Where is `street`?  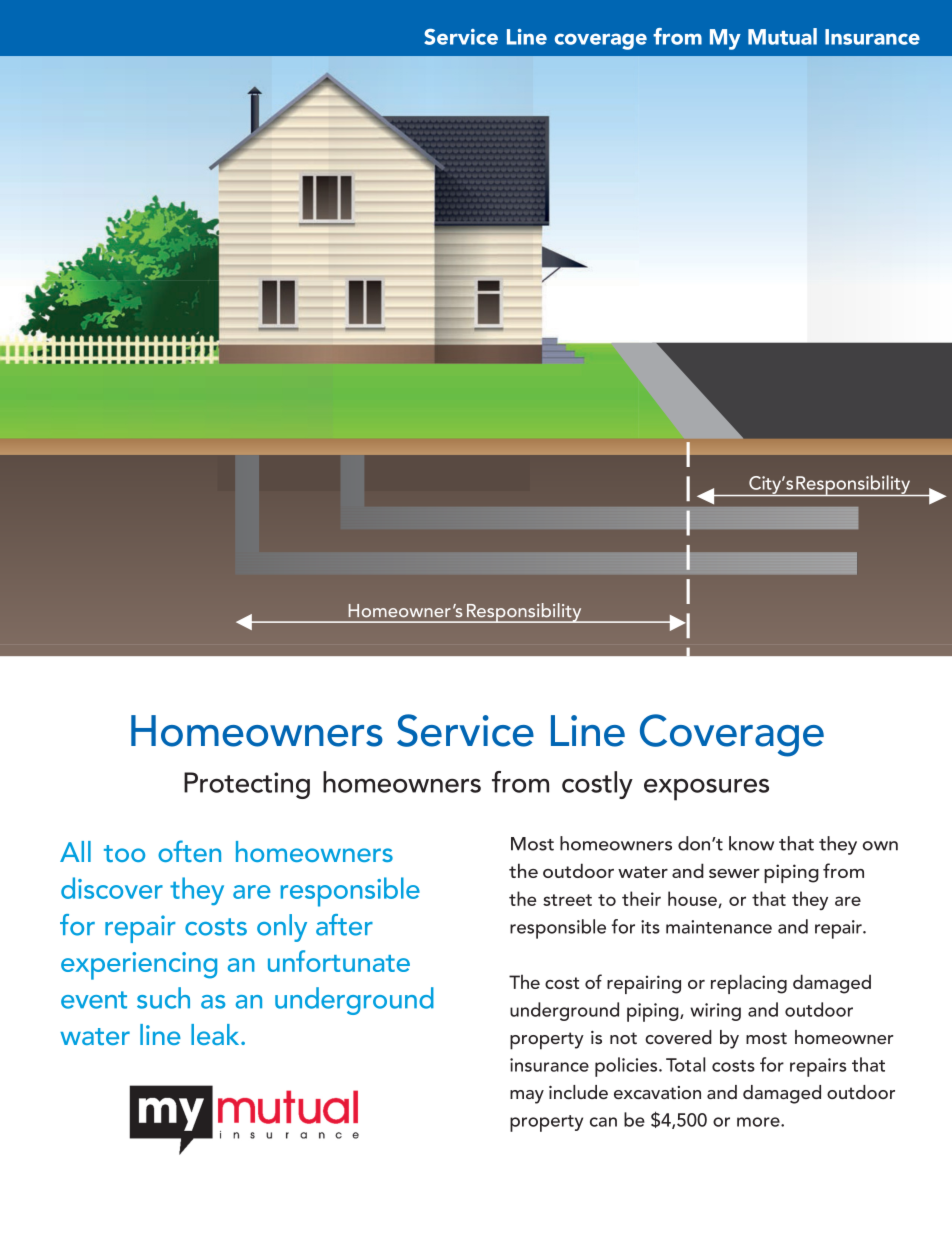
street is located at coordinates (567, 900).
